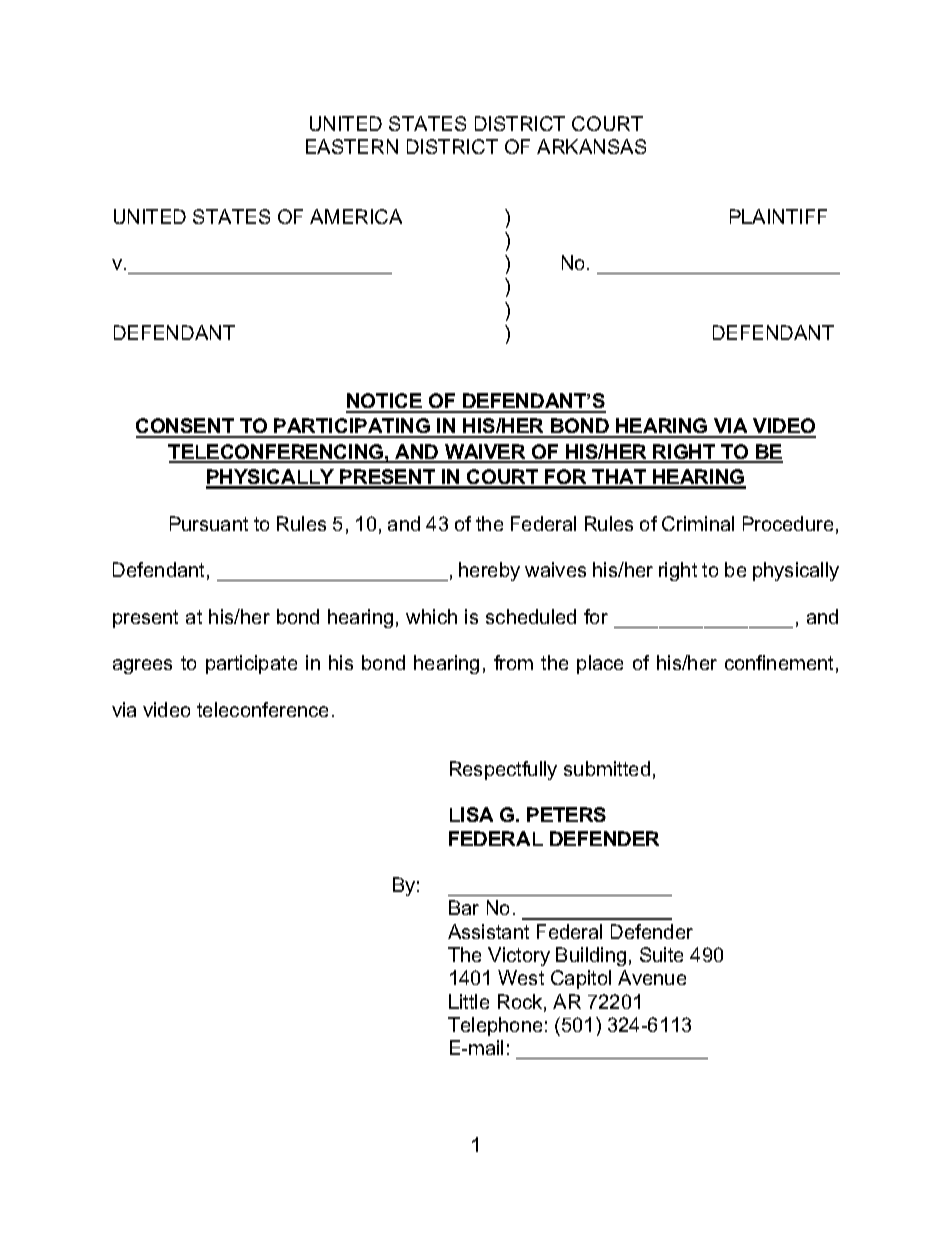  What do you see at coordinates (469, 1001) in the screenshot?
I see `Little` at bounding box center [469, 1001].
